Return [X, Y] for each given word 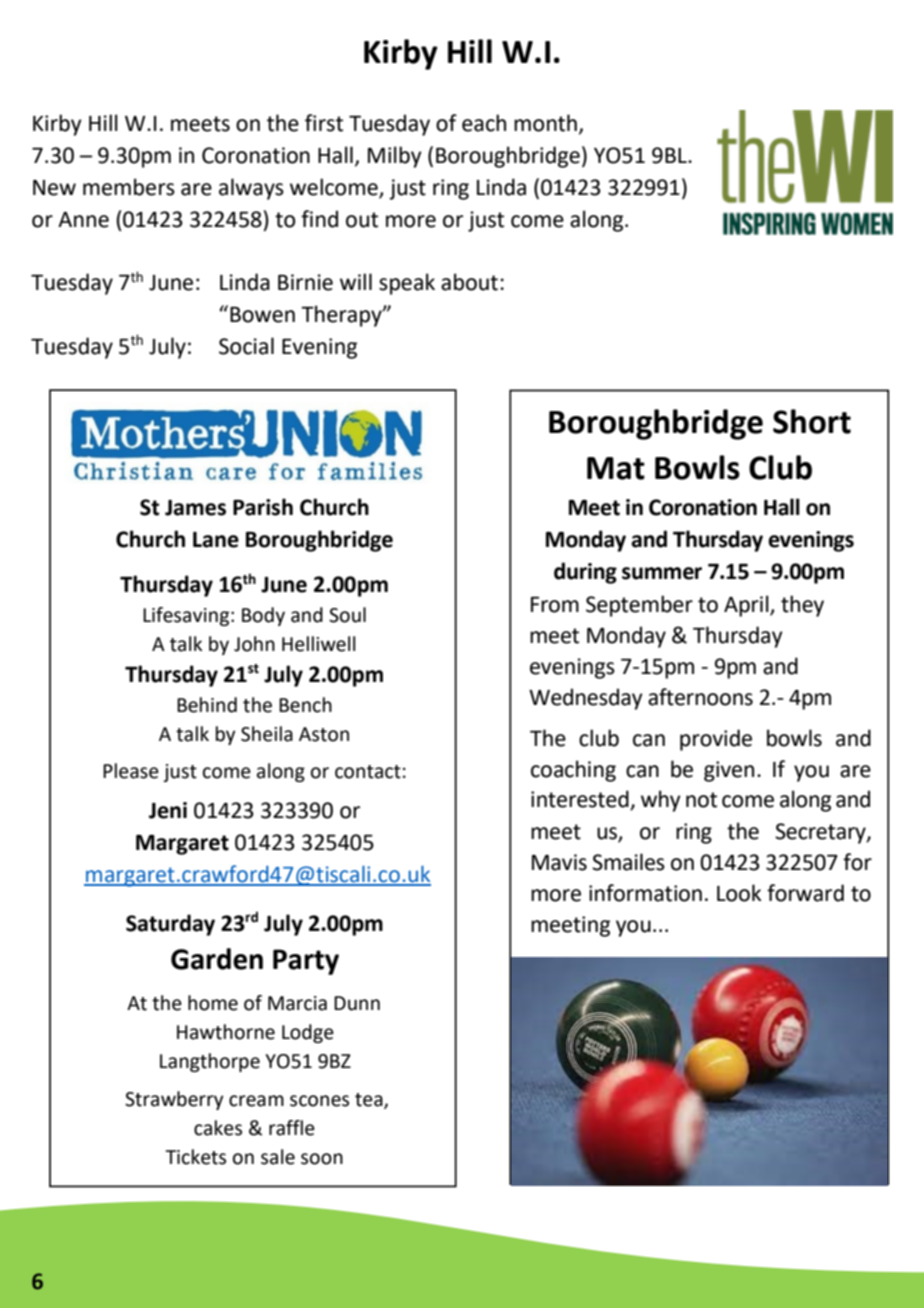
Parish [263, 507]
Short [812, 421]
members [129, 187]
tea [370, 1101]
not [701, 800]
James [195, 508]
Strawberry [174, 1100]
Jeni [168, 810]
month [545, 123]
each [484, 123]
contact [368, 772]
